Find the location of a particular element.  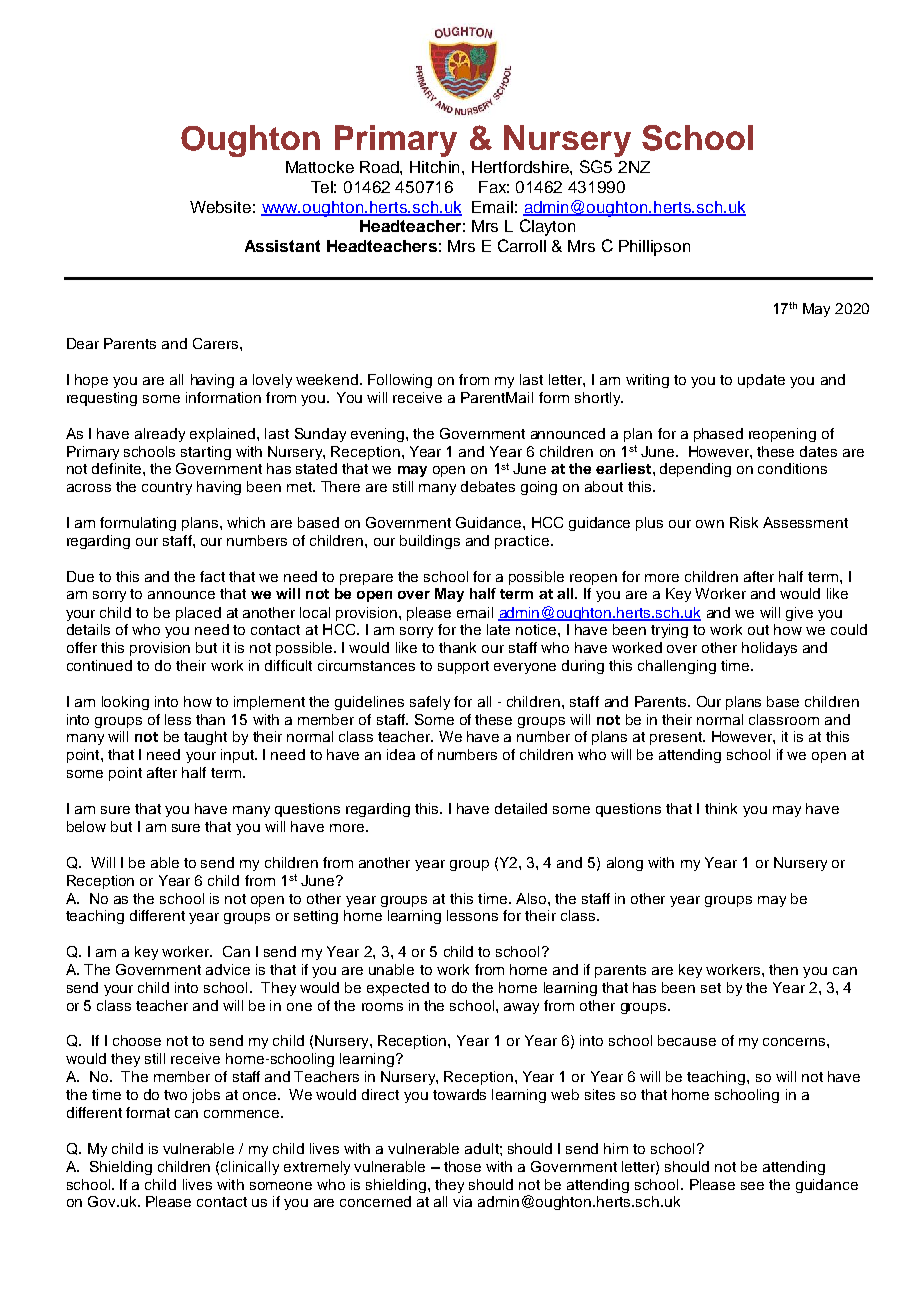

Carroll is located at coordinates (522, 245).
